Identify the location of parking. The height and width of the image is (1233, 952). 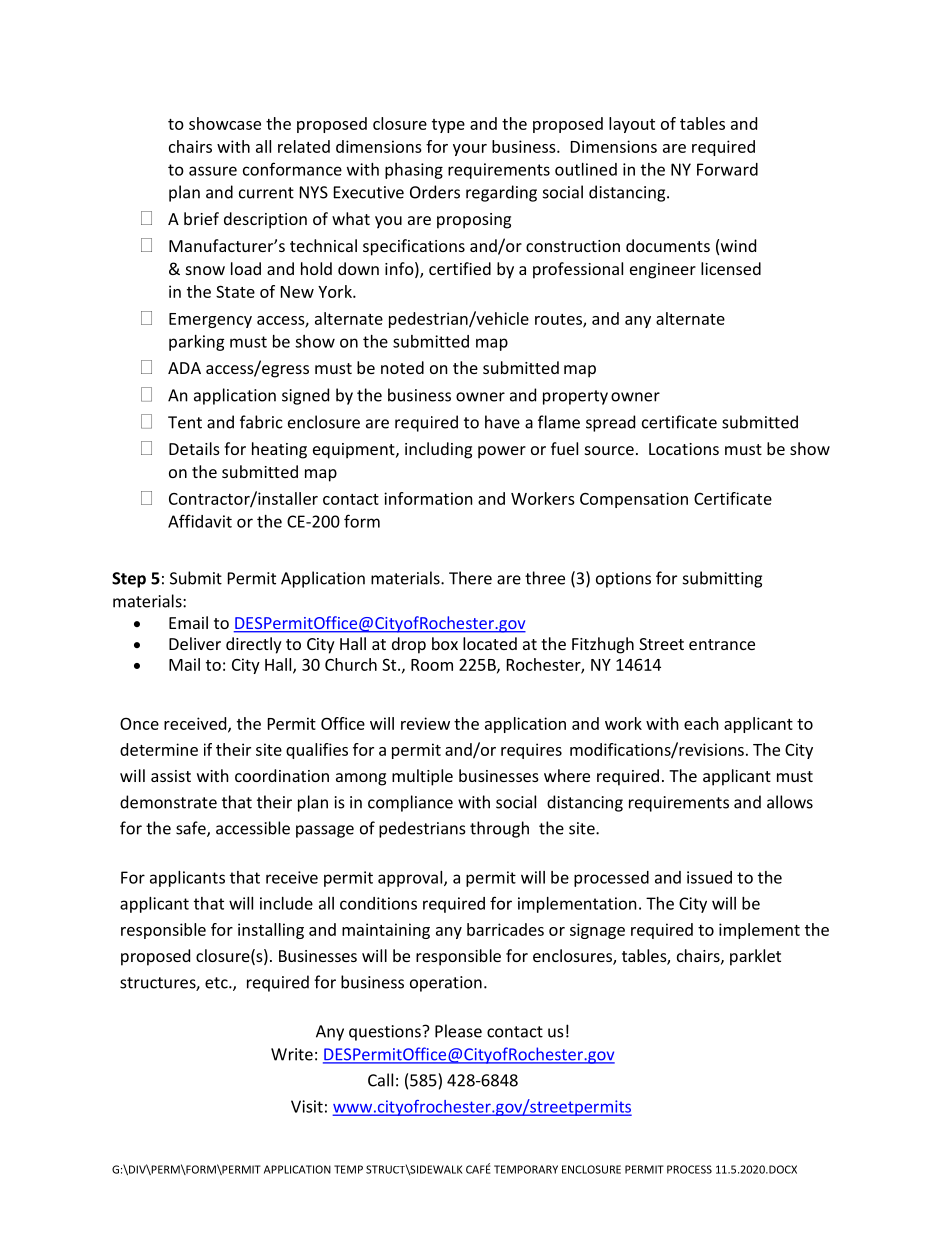
(197, 343).
